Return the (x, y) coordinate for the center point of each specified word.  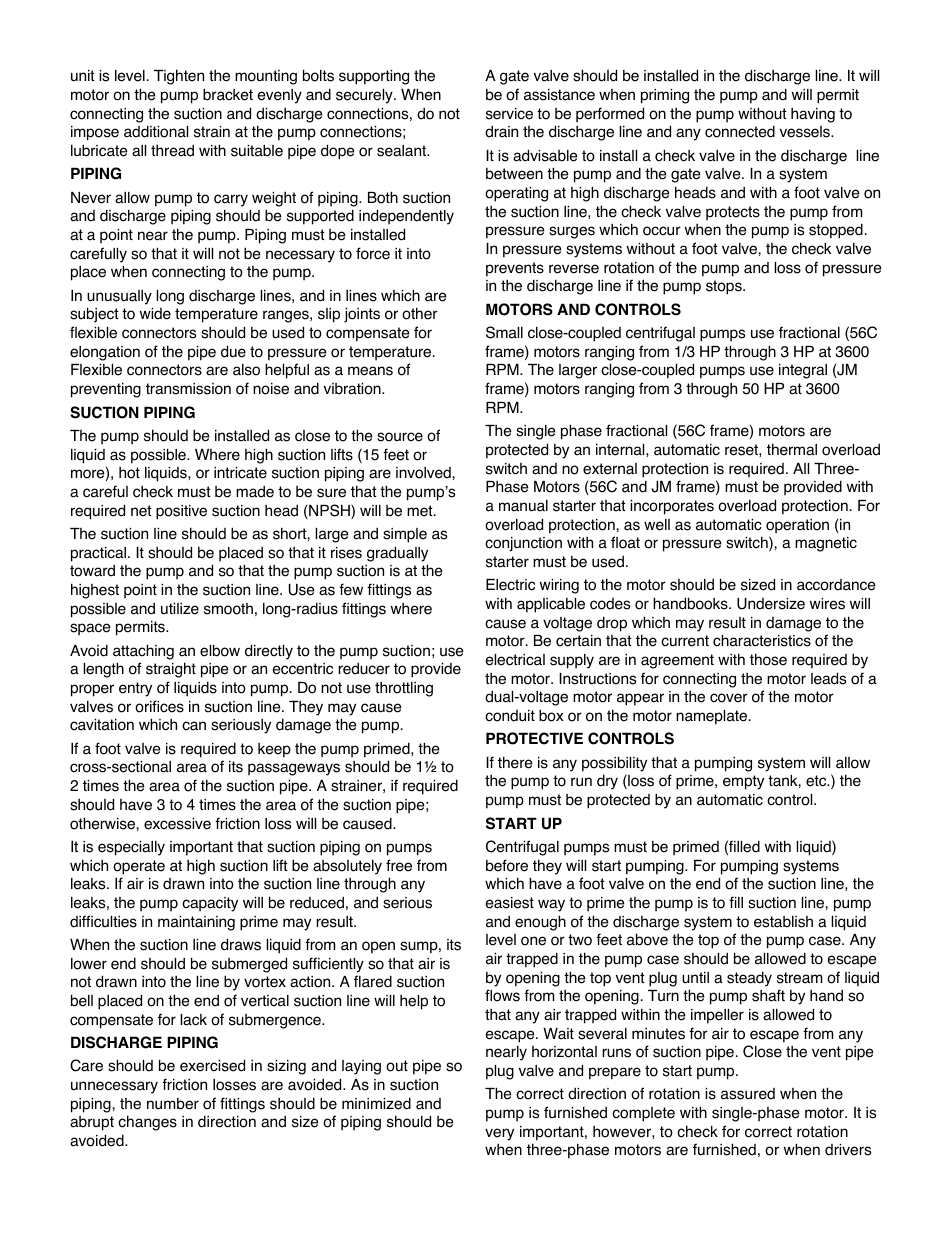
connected (740, 132)
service (509, 114)
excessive (177, 824)
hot (129, 473)
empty (743, 782)
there (515, 762)
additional (156, 132)
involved (424, 473)
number (173, 1104)
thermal (792, 449)
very (499, 1134)
